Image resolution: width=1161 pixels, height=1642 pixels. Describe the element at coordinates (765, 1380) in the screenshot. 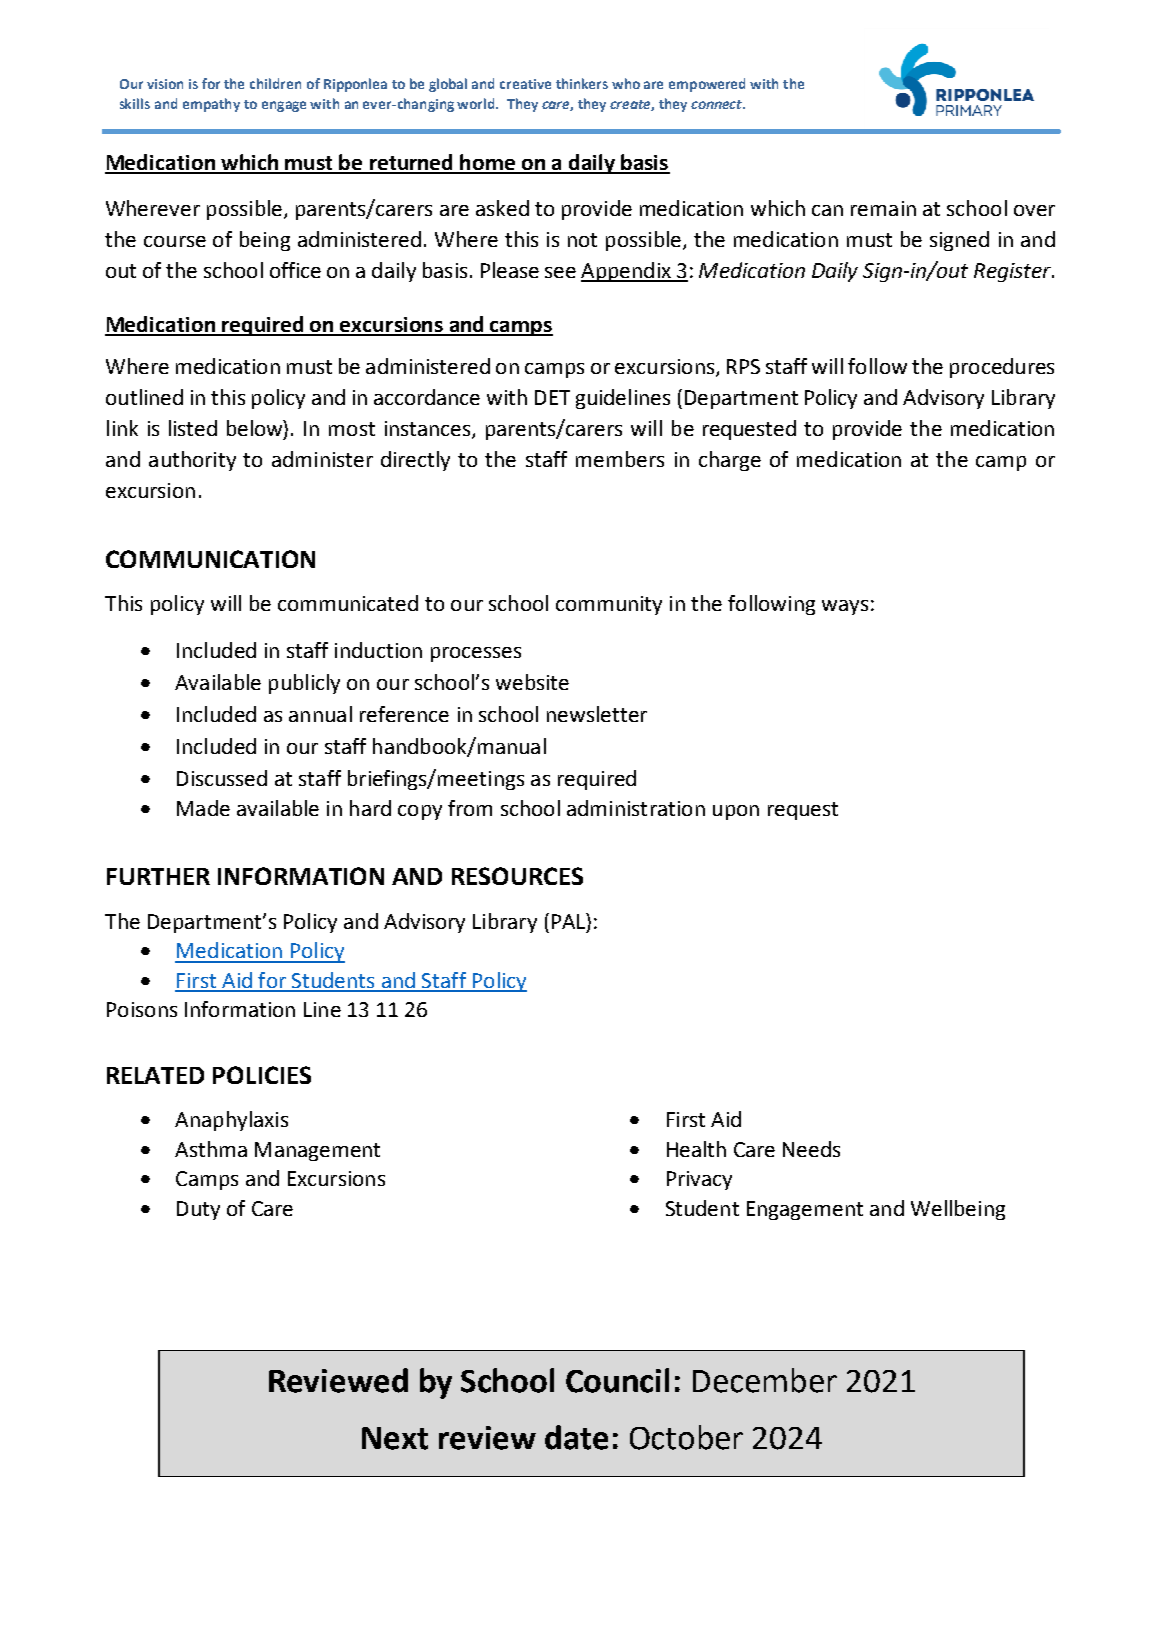

I see `December` at that location.
